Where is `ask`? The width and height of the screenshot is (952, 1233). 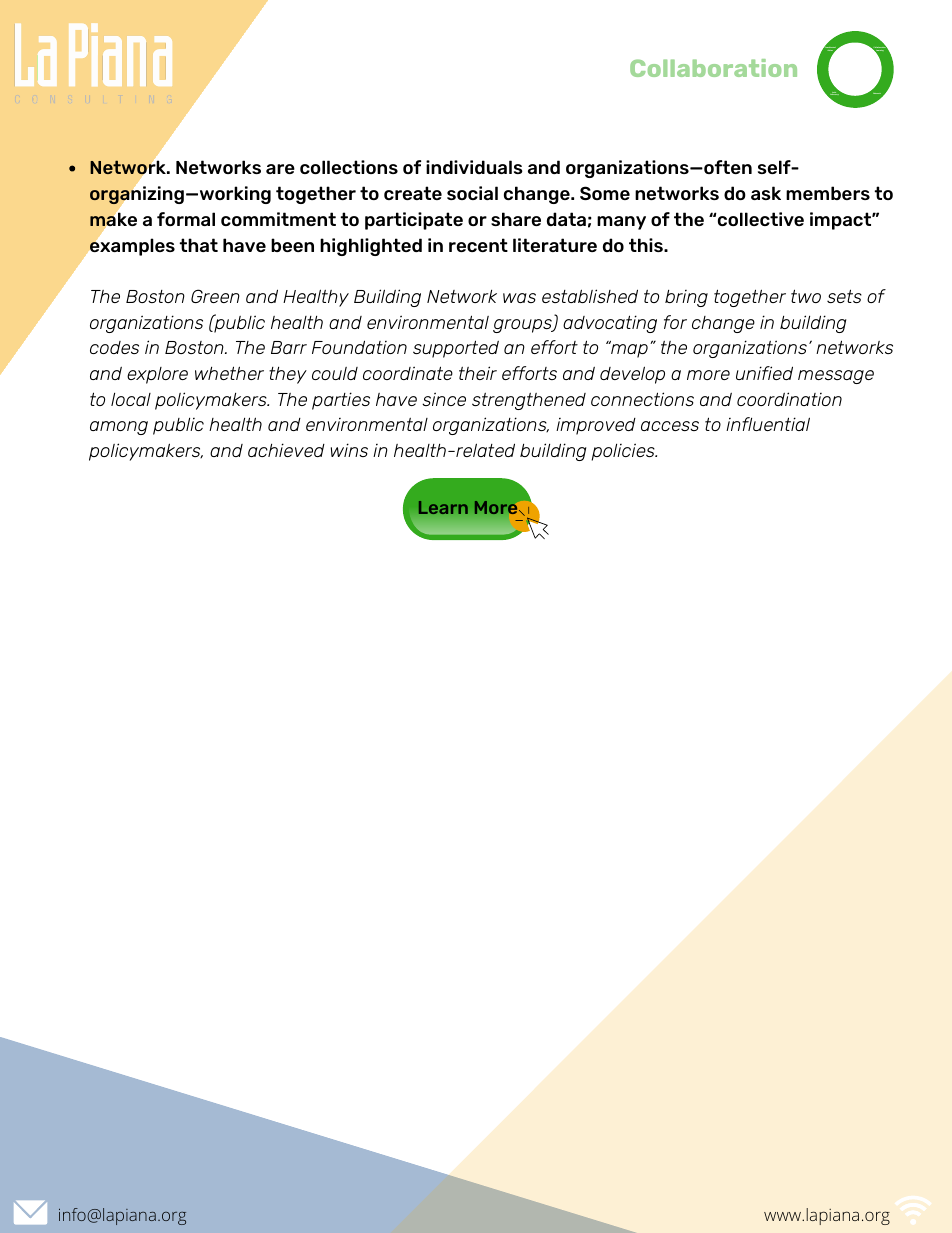
ask is located at coordinates (766, 193).
